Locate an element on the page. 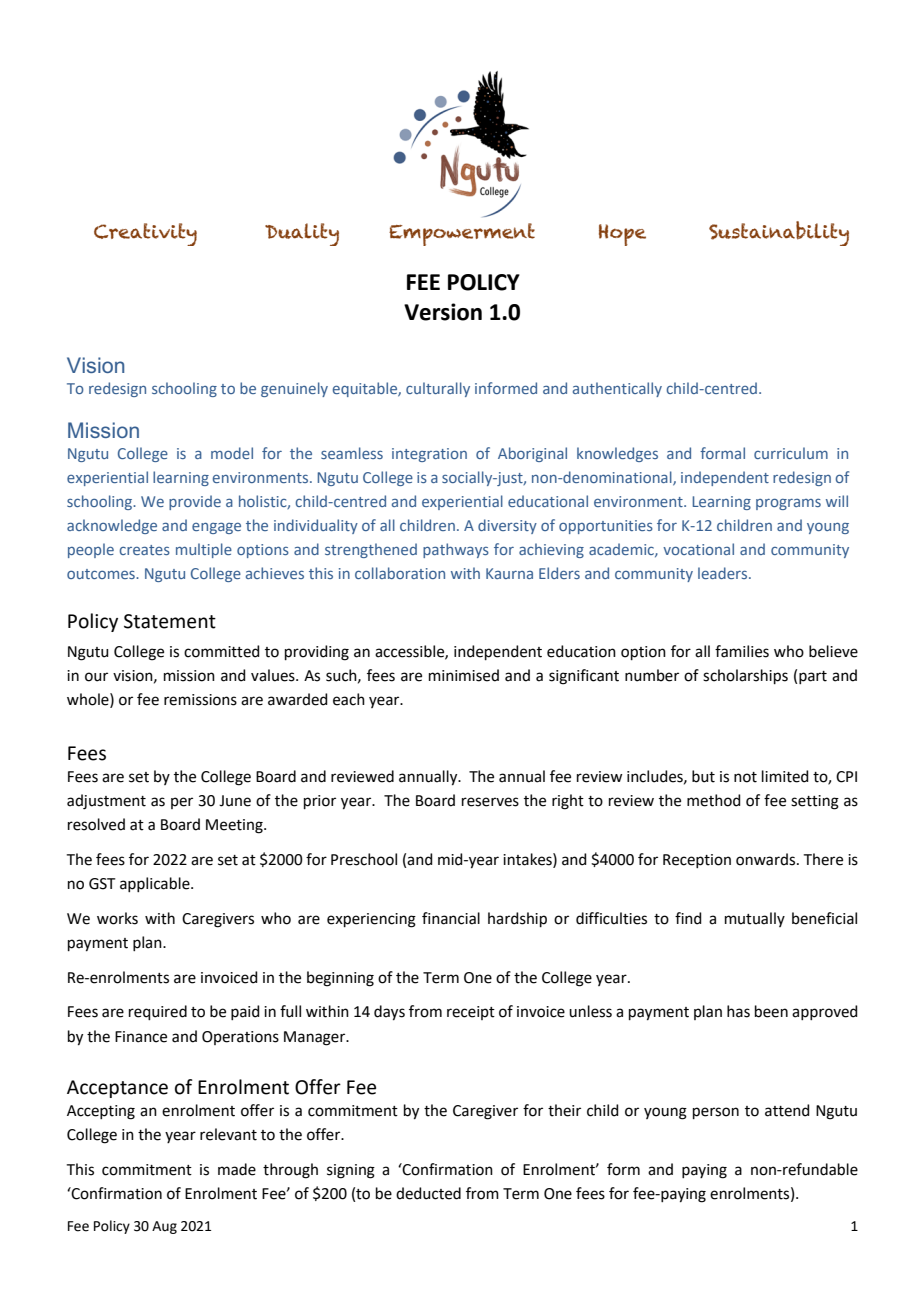 Image resolution: width=924 pixels, height=1308 pixels. leaders is located at coordinates (724, 573).
